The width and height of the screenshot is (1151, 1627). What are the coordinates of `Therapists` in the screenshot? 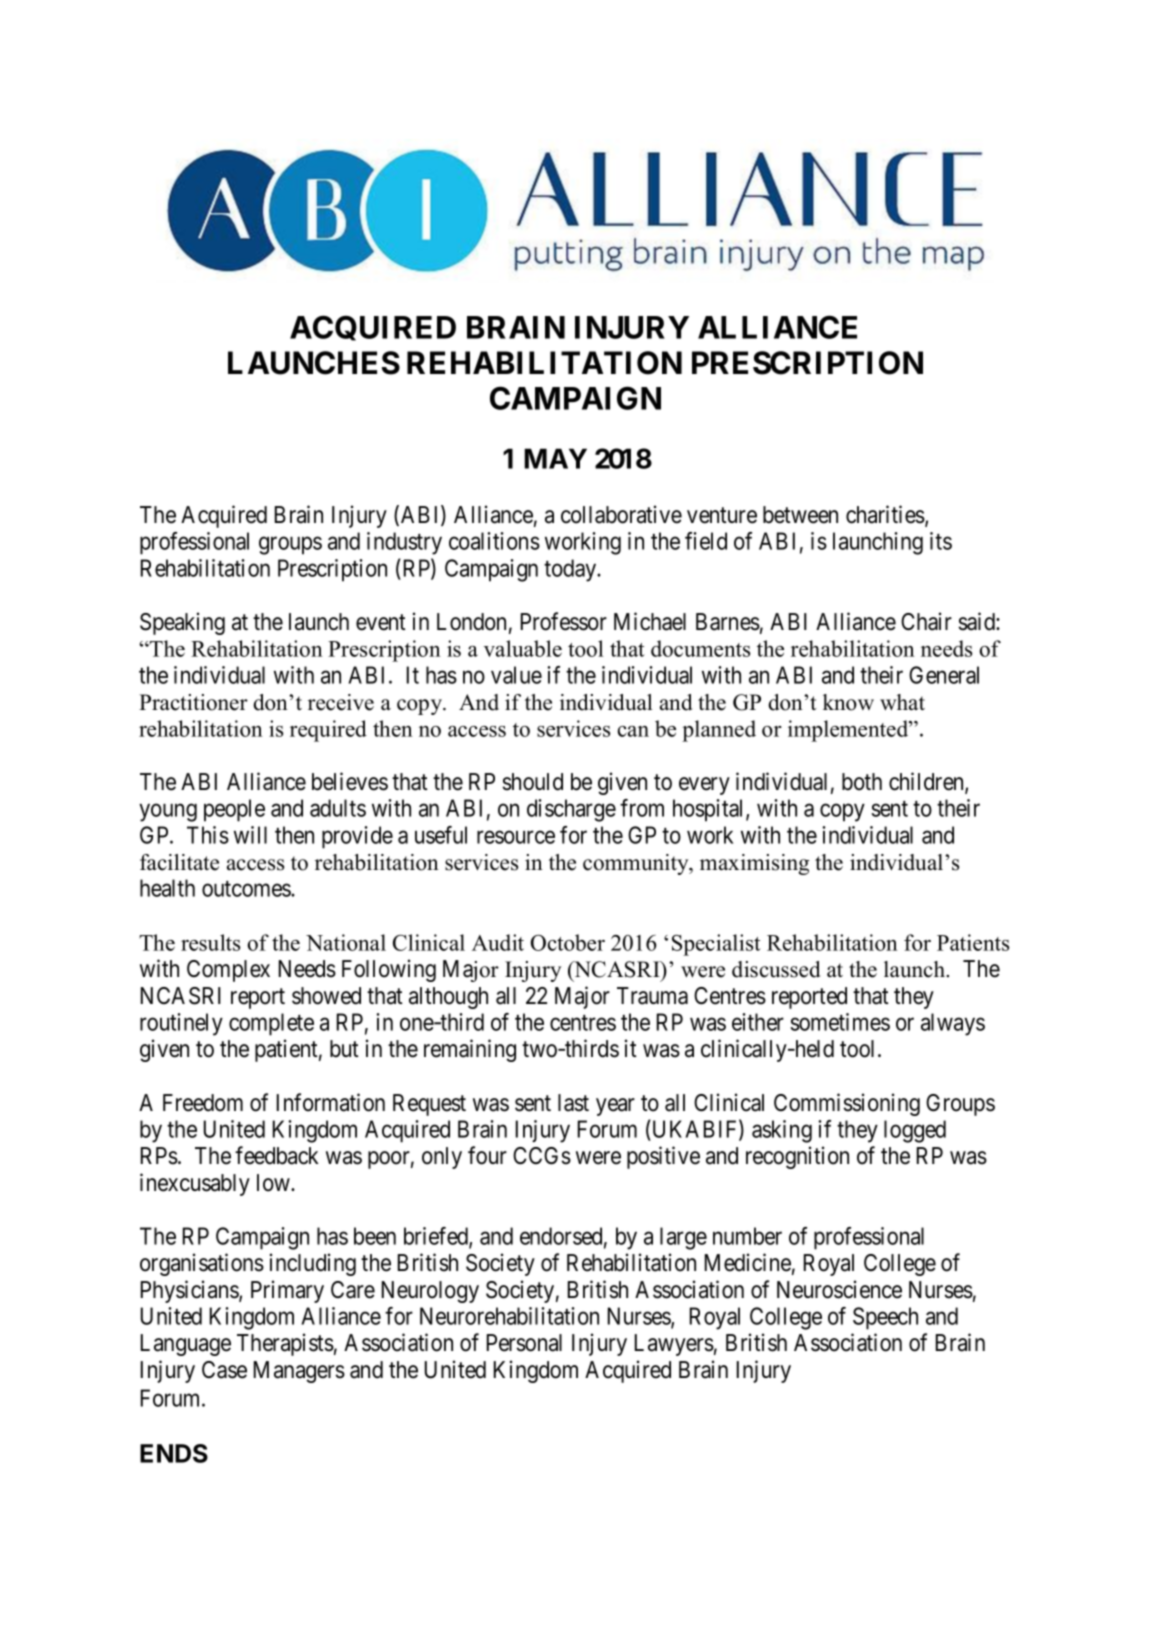 It's located at (285, 1344).
